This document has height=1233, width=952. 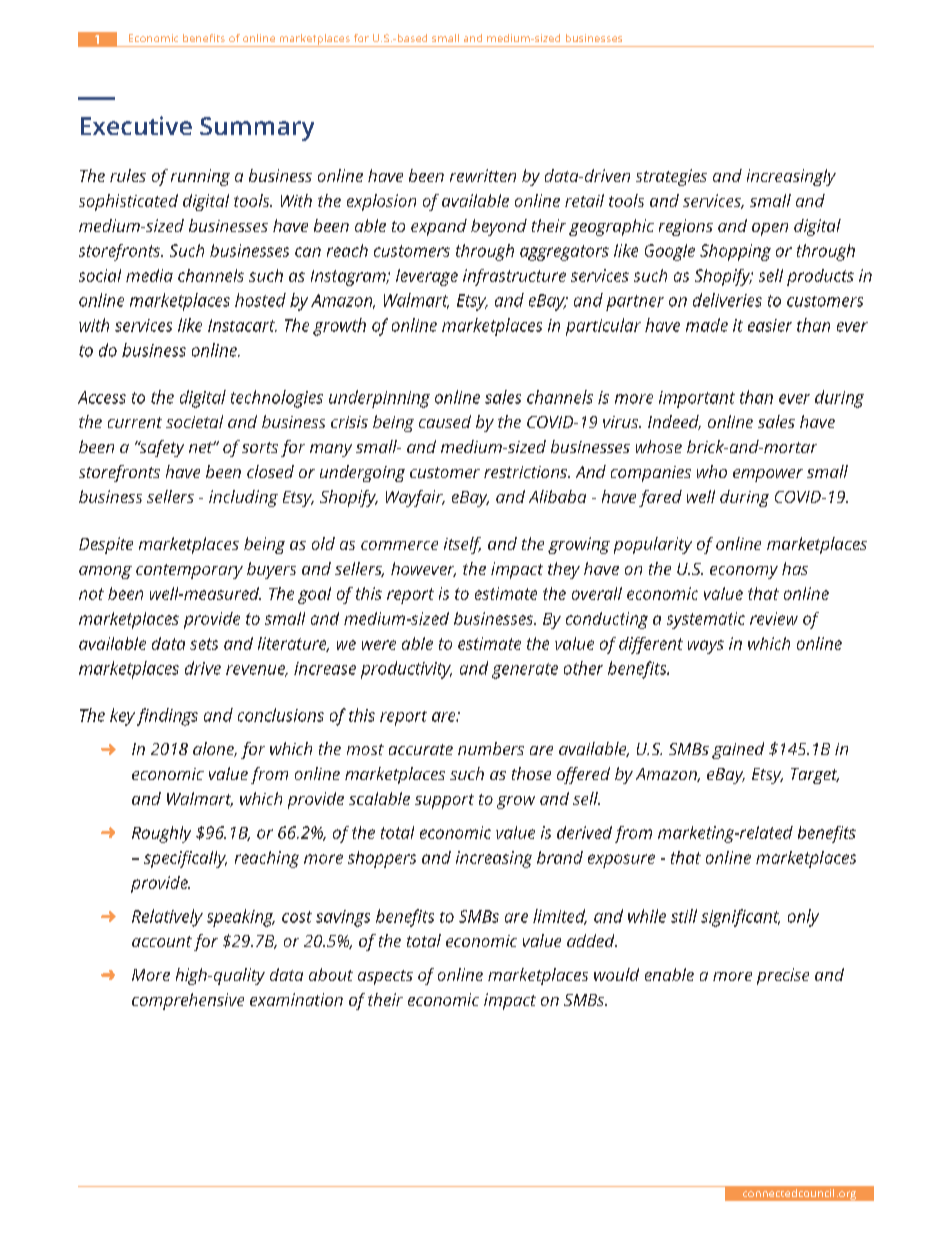 What do you see at coordinates (791, 177) in the document?
I see `increasingly` at bounding box center [791, 177].
